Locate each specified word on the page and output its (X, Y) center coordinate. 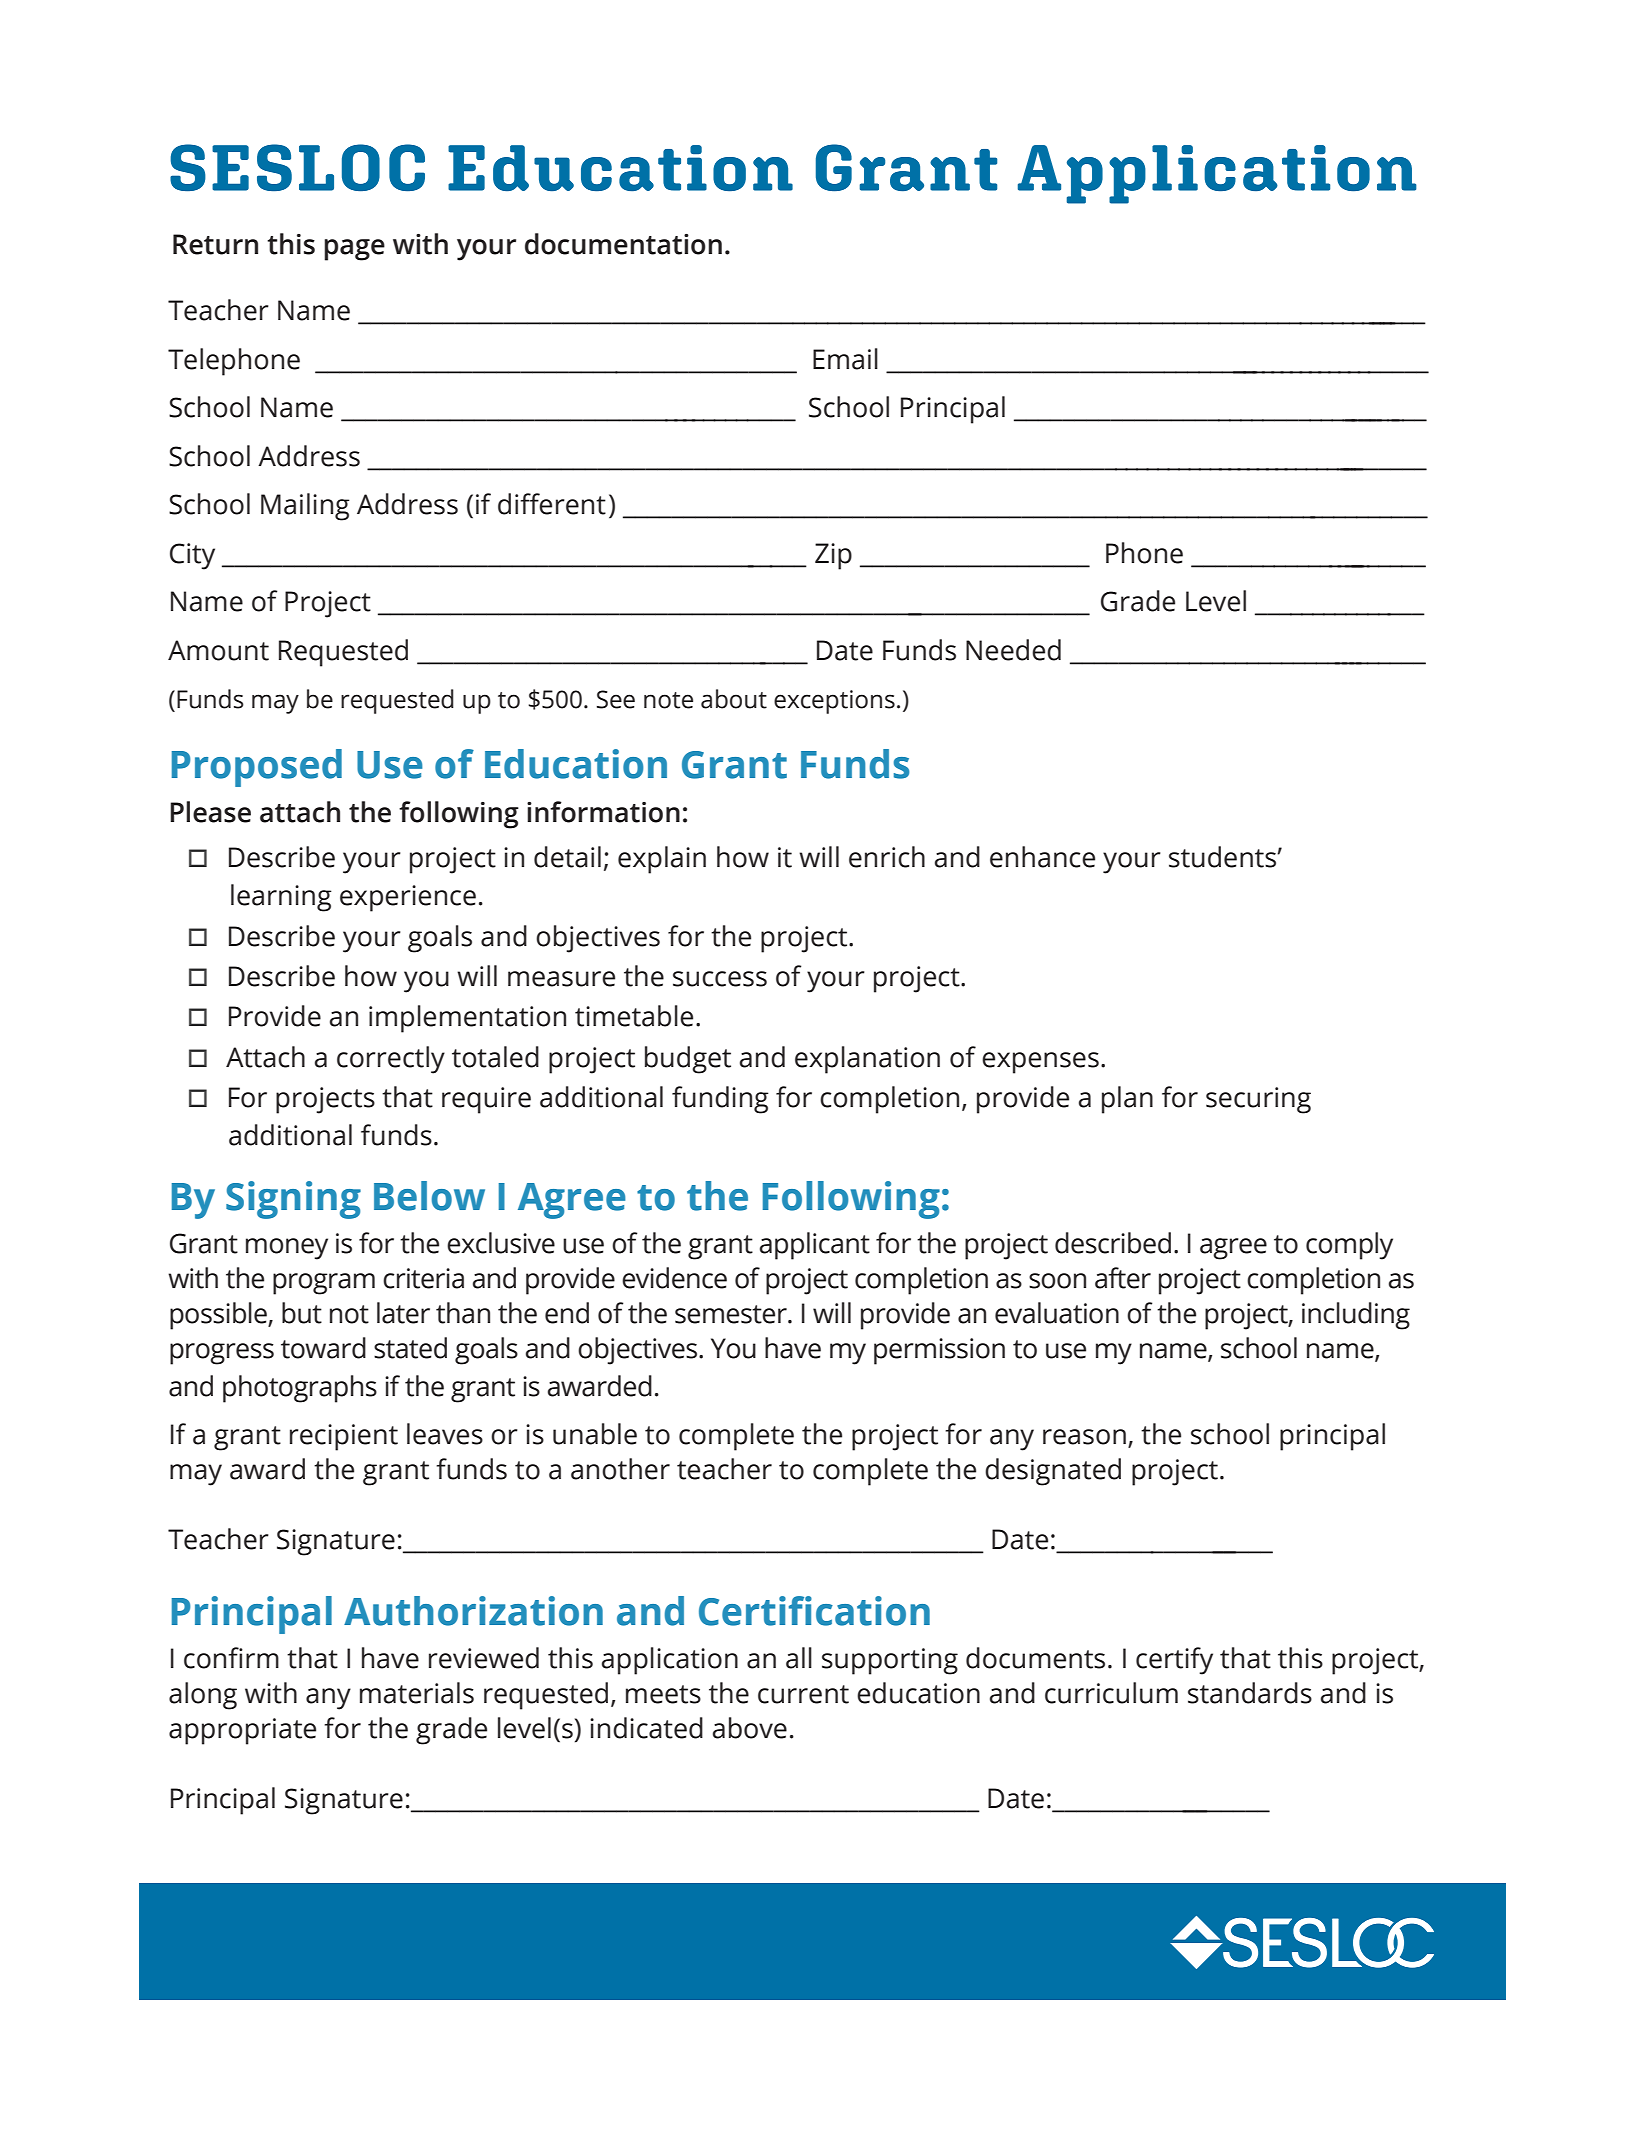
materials (417, 1693)
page (354, 250)
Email (845, 359)
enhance (1042, 857)
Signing (293, 1200)
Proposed (257, 768)
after (1123, 1278)
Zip (833, 556)
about (734, 699)
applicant (815, 1246)
